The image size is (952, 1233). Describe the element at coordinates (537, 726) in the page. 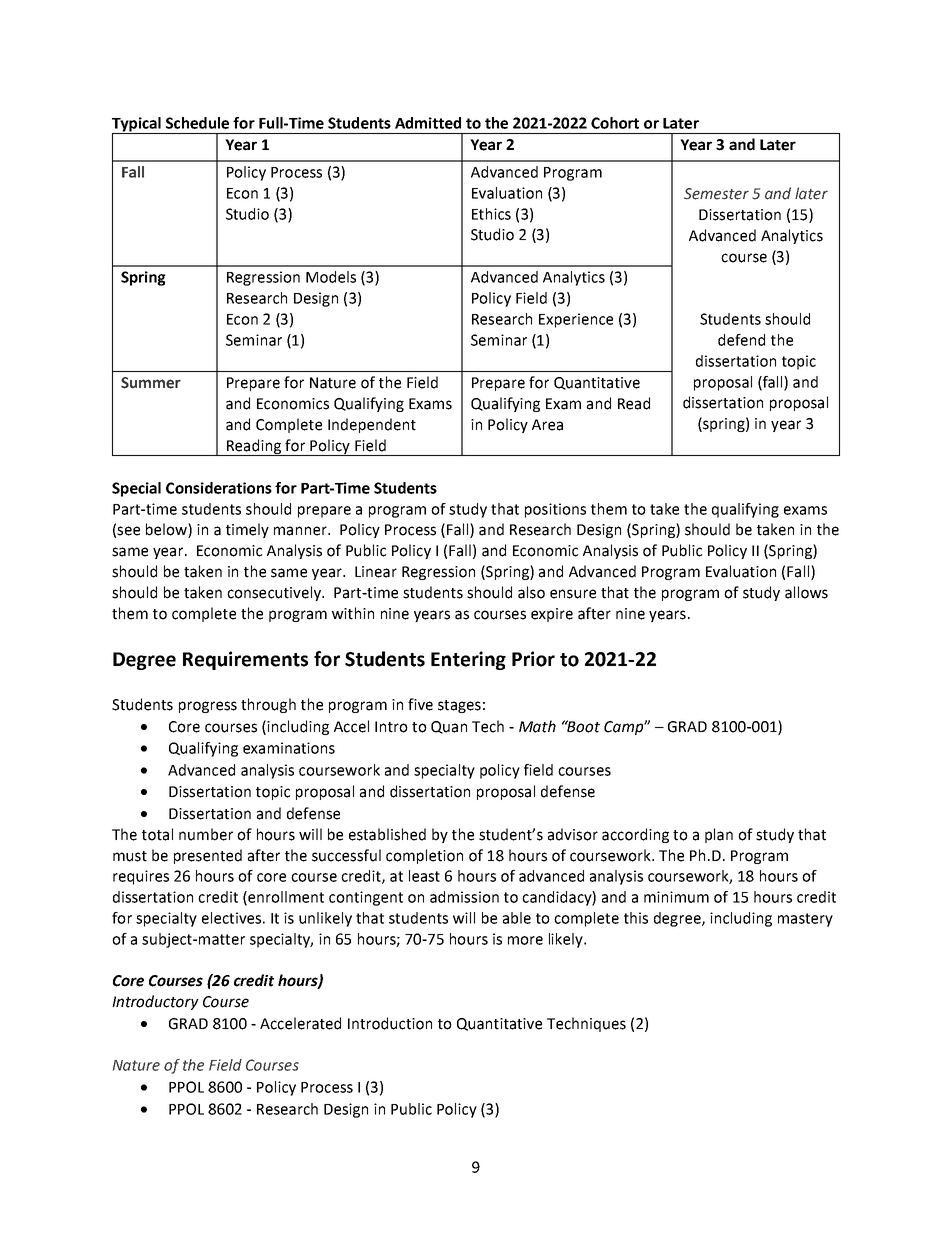

I see `Math` at that location.
